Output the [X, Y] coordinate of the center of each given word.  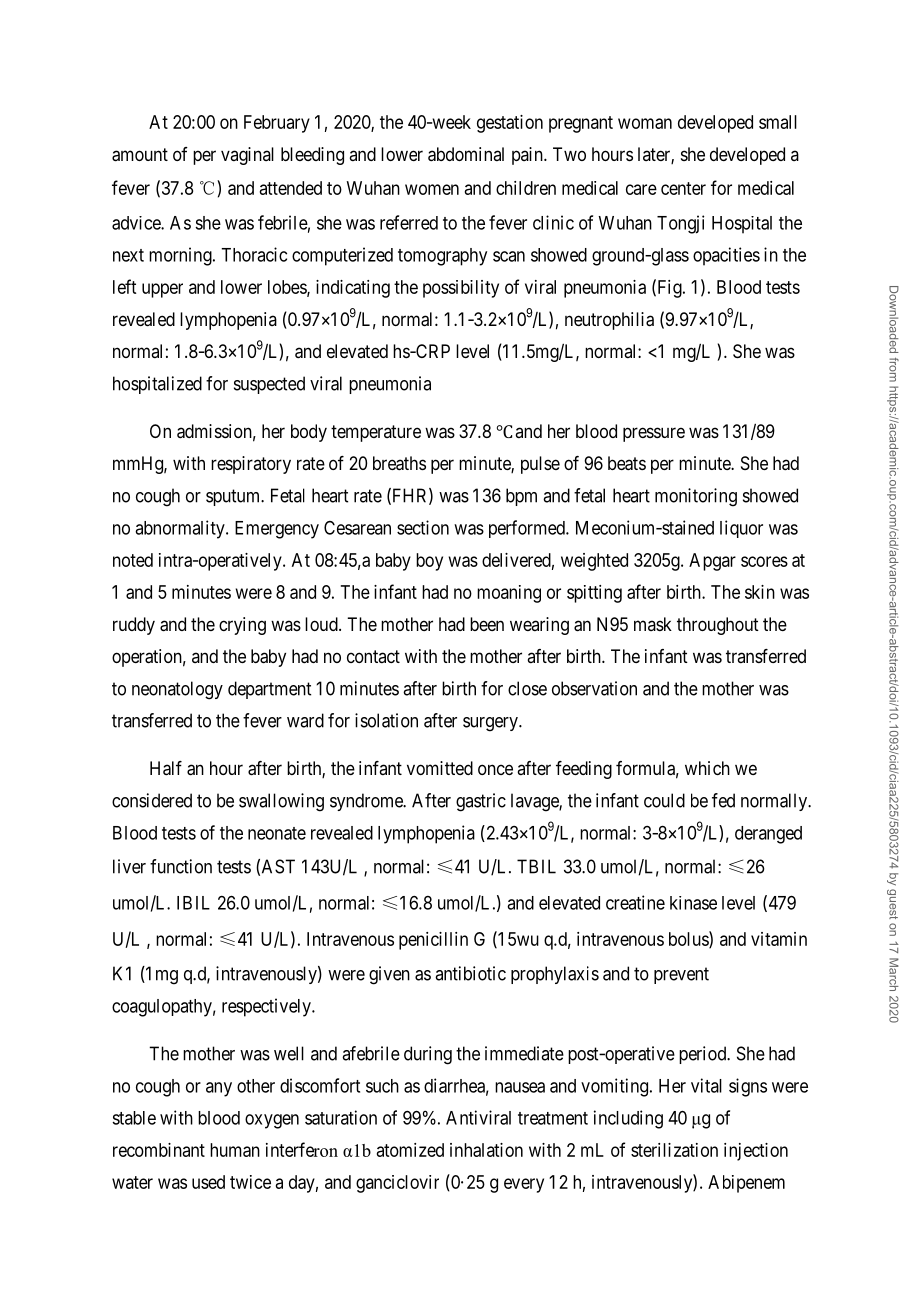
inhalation [486, 1150]
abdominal [466, 154]
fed [723, 800]
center [683, 188]
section [423, 527]
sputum [234, 497]
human [235, 1150]
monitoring [696, 497]
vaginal [247, 156]
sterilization [674, 1150]
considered [152, 800]
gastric [481, 802]
